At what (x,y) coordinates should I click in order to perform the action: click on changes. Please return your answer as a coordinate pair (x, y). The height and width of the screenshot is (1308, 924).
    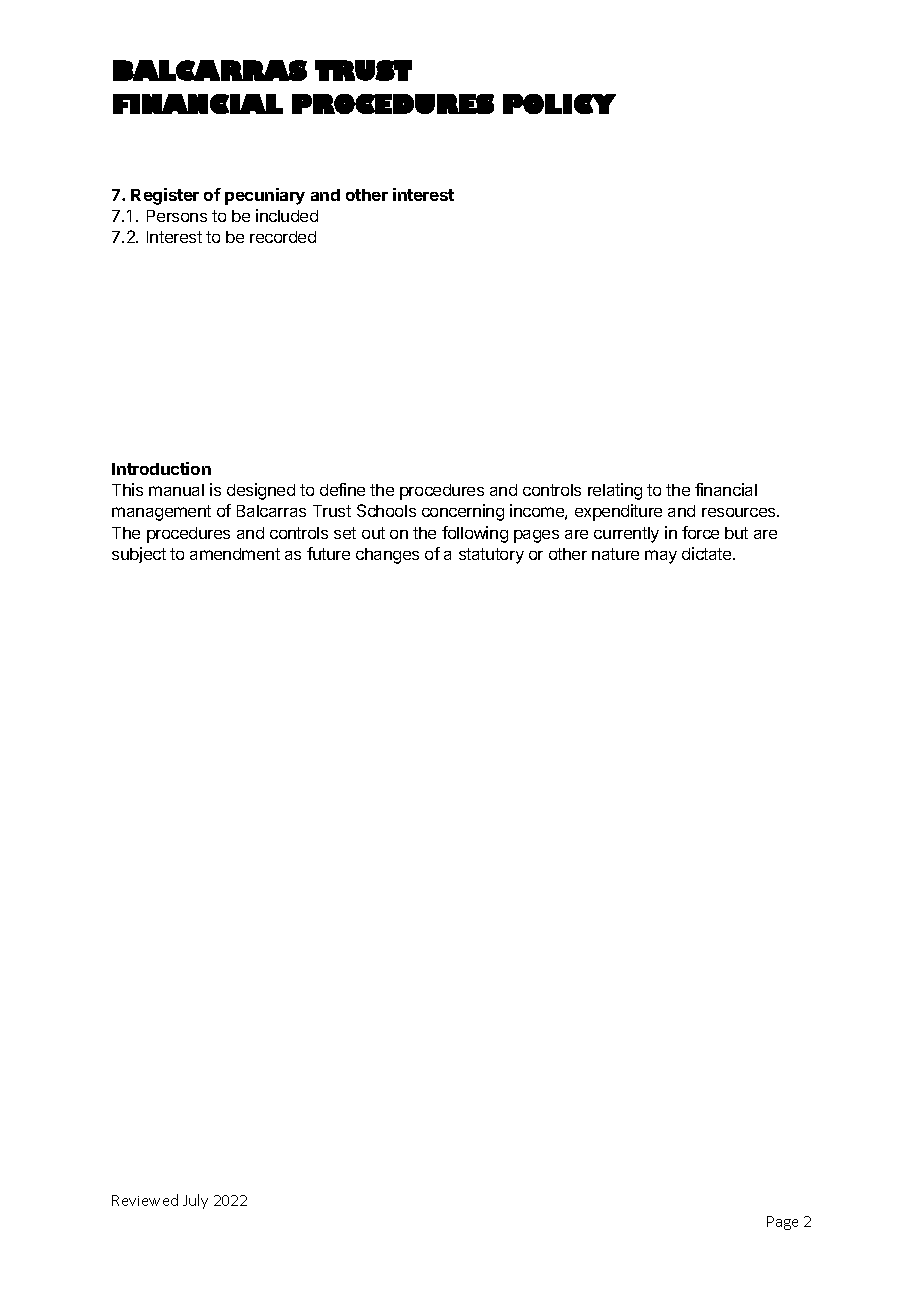
    Looking at the image, I should click on (387, 556).
